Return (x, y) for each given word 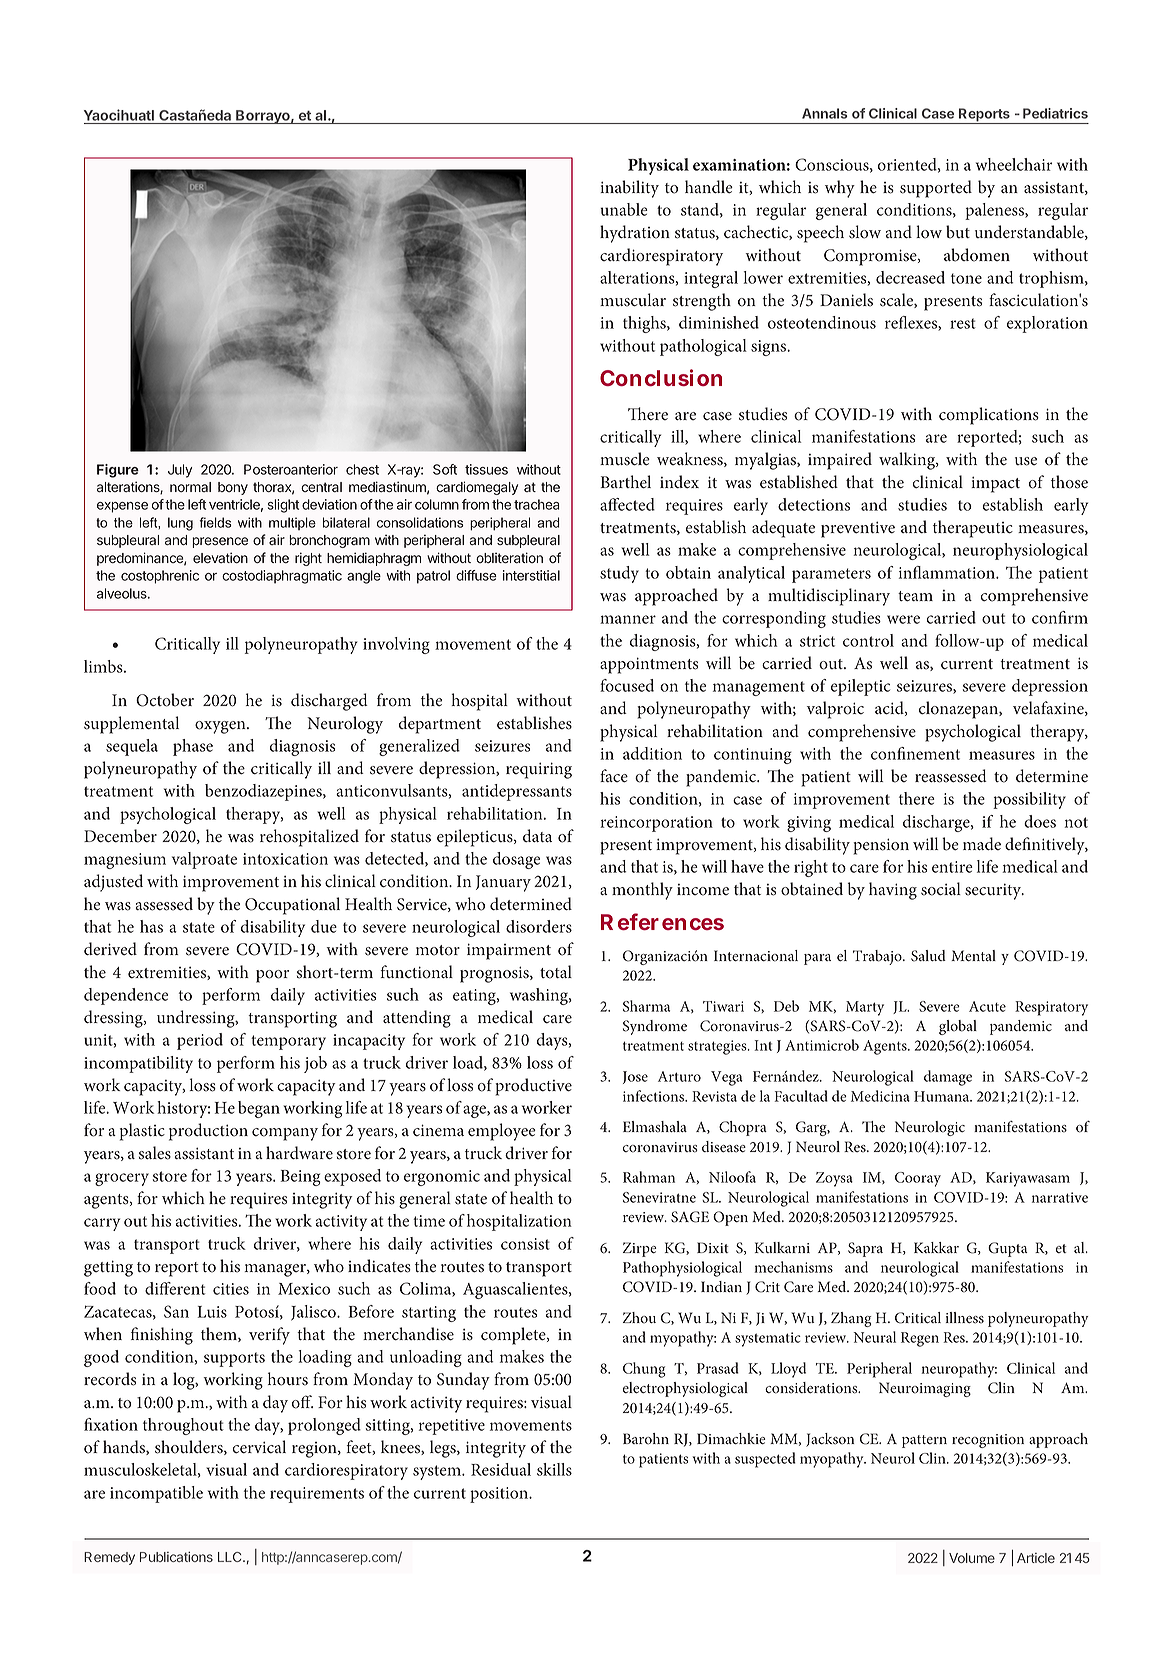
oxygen (221, 727)
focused (627, 685)
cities (231, 1289)
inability (629, 189)
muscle (625, 459)
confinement (915, 753)
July (180, 471)
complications (989, 416)
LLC (231, 1557)
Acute (987, 1006)
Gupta (1008, 1249)
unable (624, 209)
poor (272, 976)
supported (936, 189)
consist (525, 1244)
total (556, 972)
